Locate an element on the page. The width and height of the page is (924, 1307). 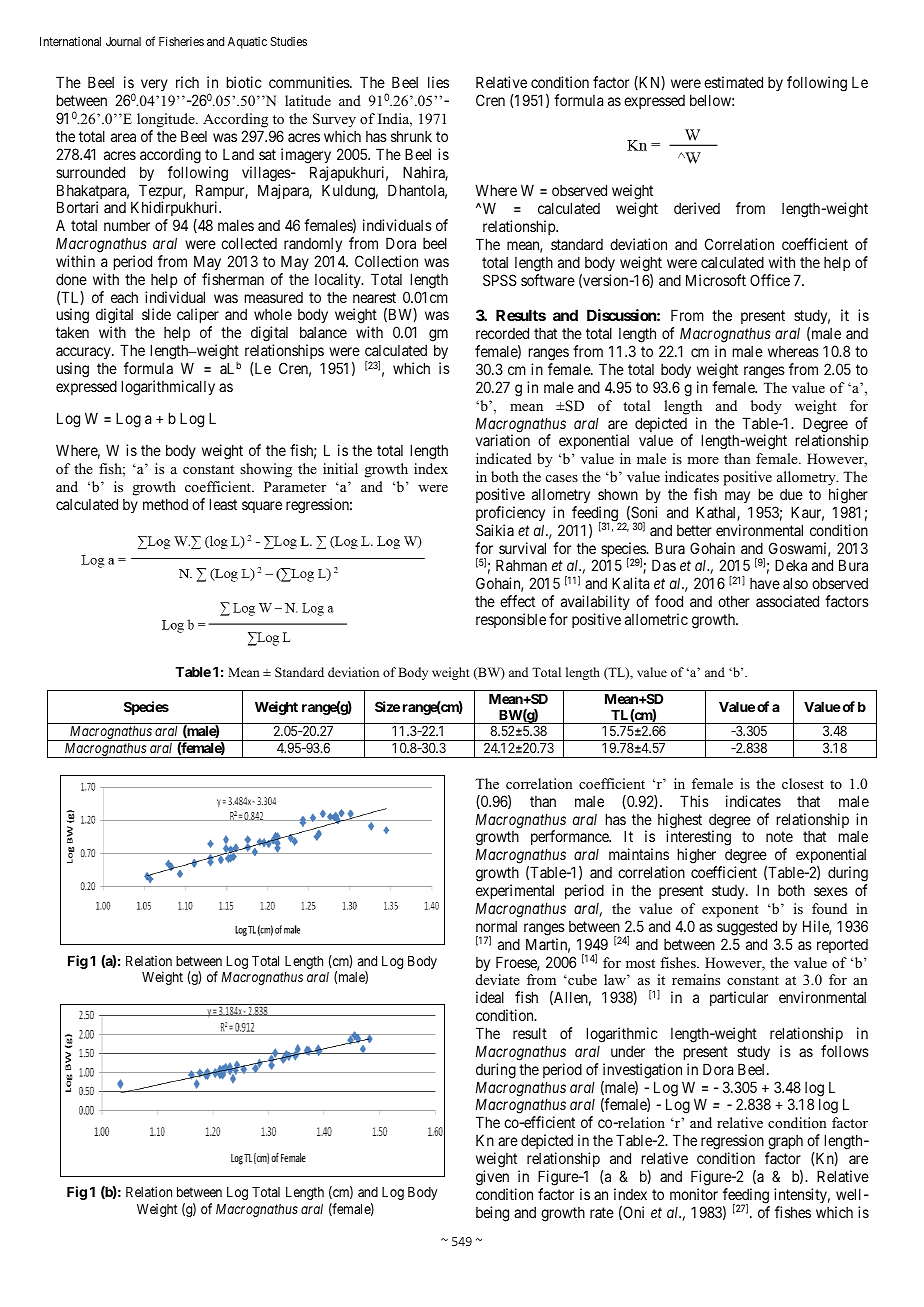
slide is located at coordinates (156, 314).
